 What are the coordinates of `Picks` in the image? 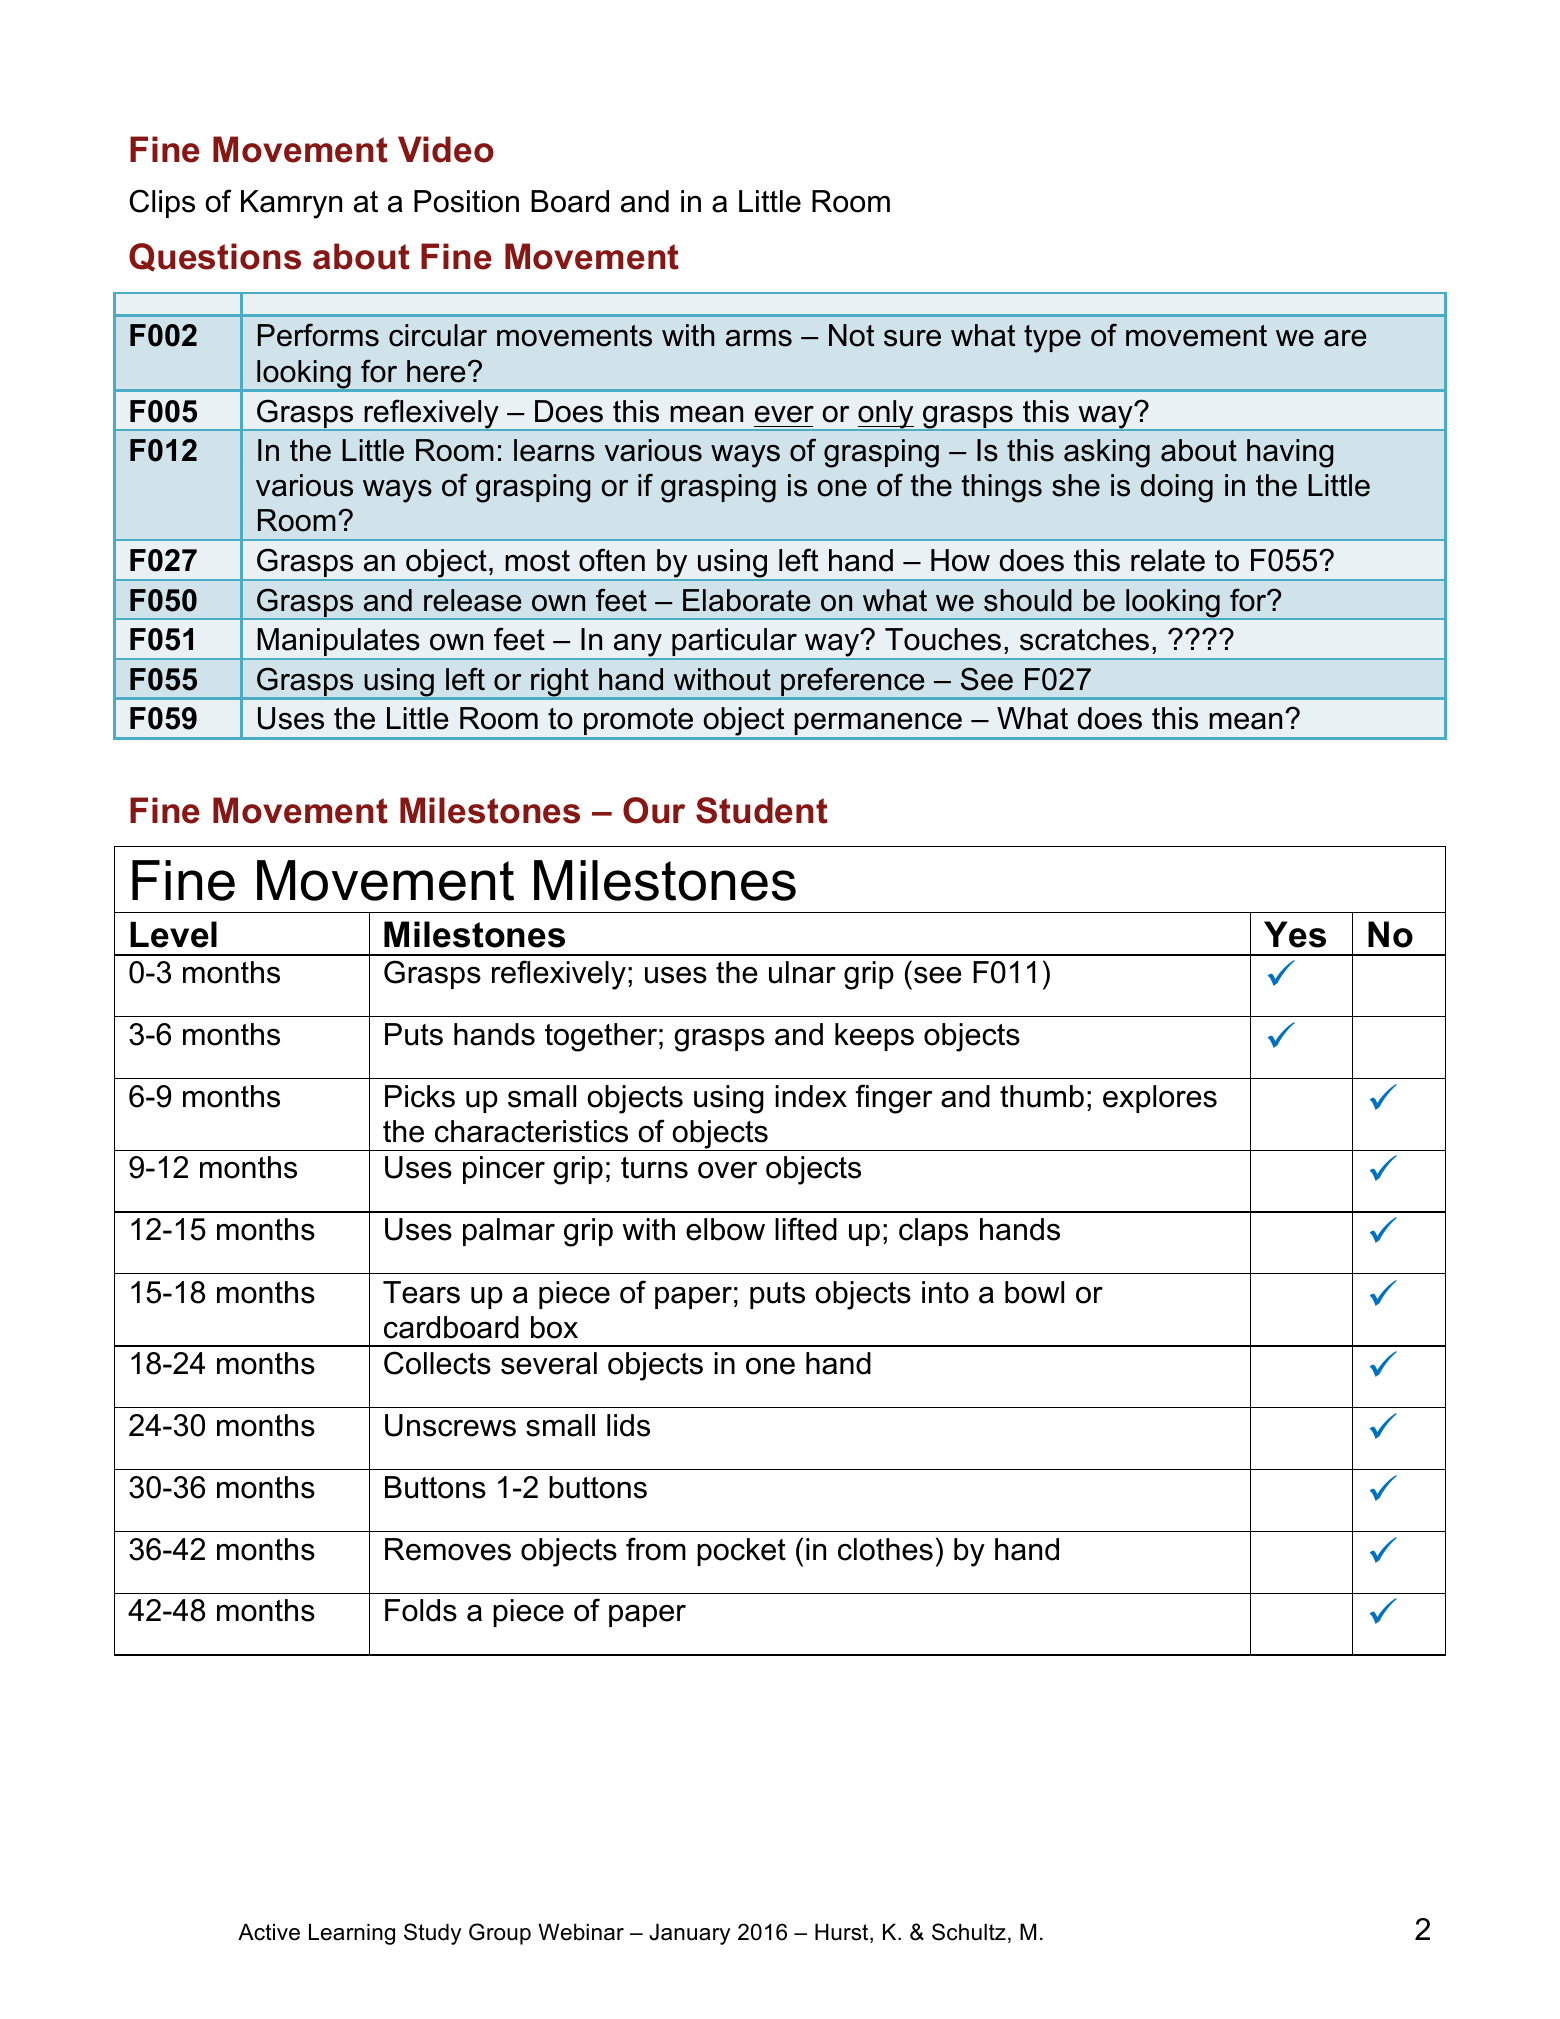 It's located at (420, 1096).
